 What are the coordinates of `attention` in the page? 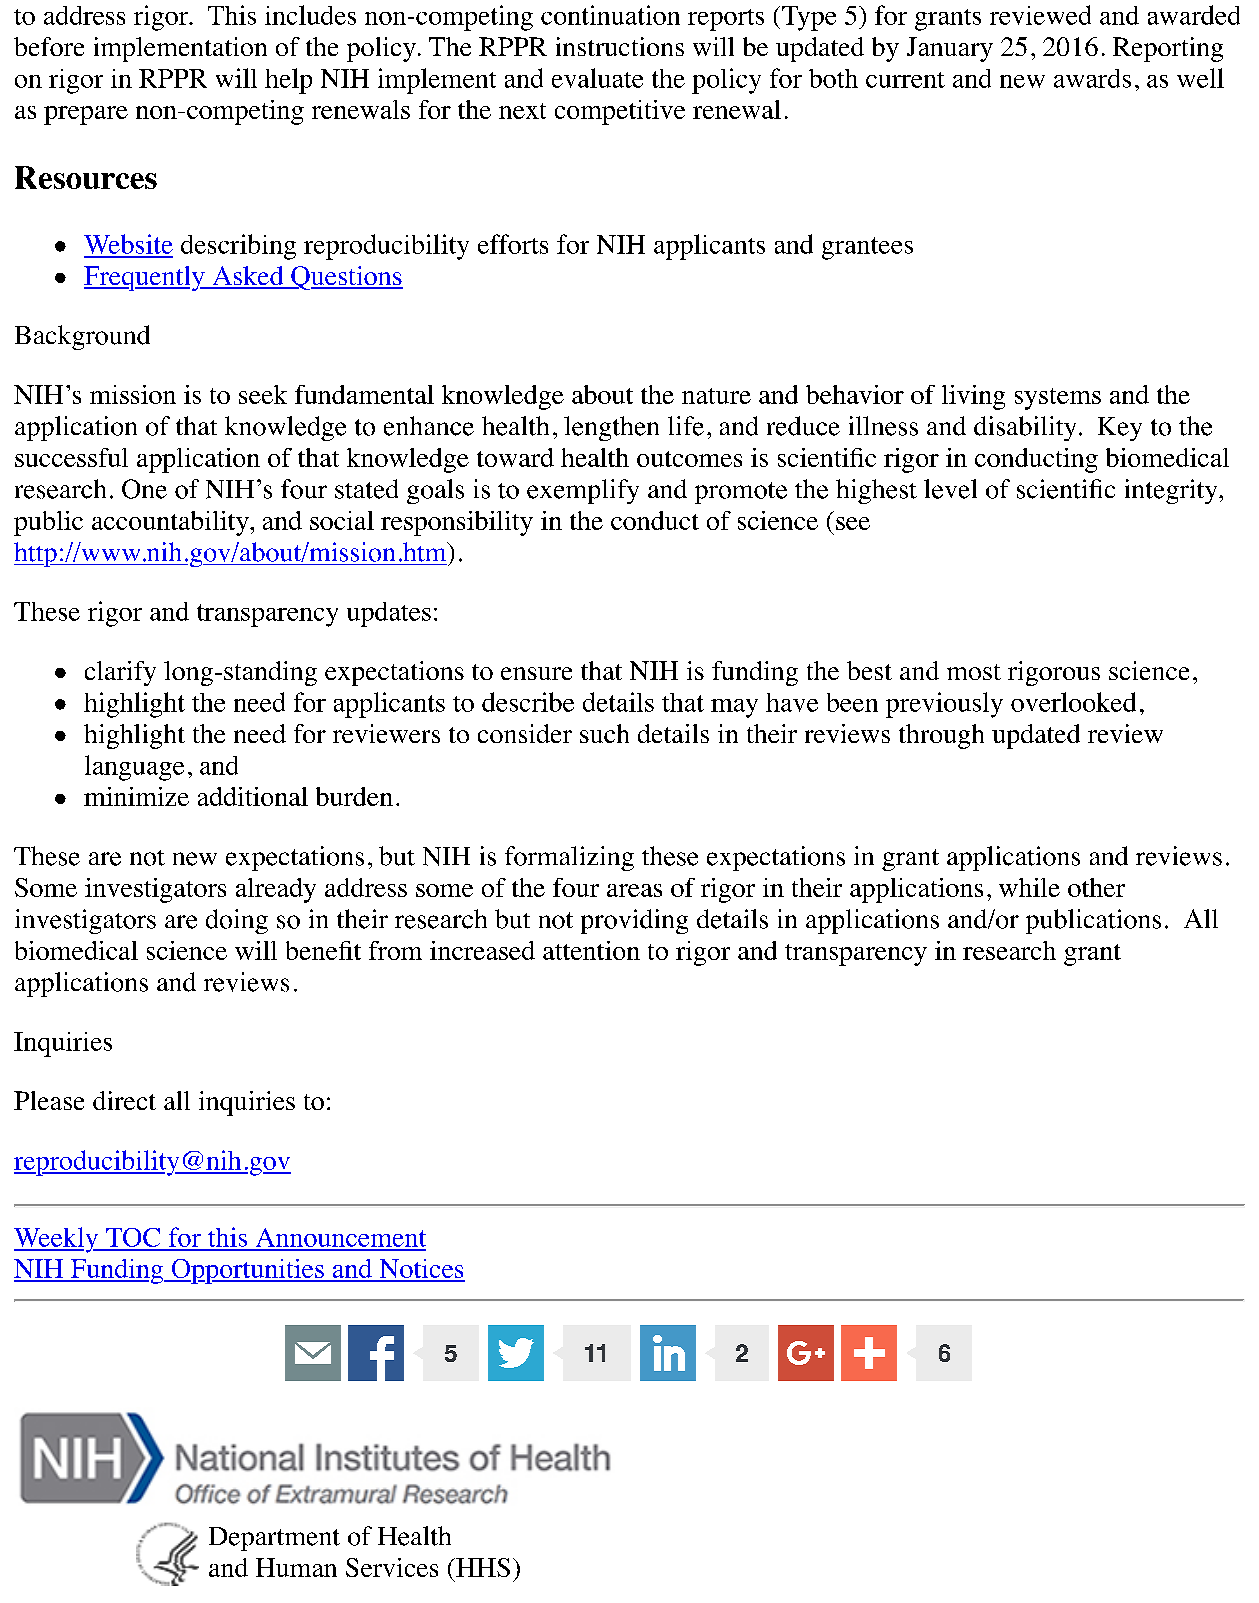 It's located at (591, 950).
